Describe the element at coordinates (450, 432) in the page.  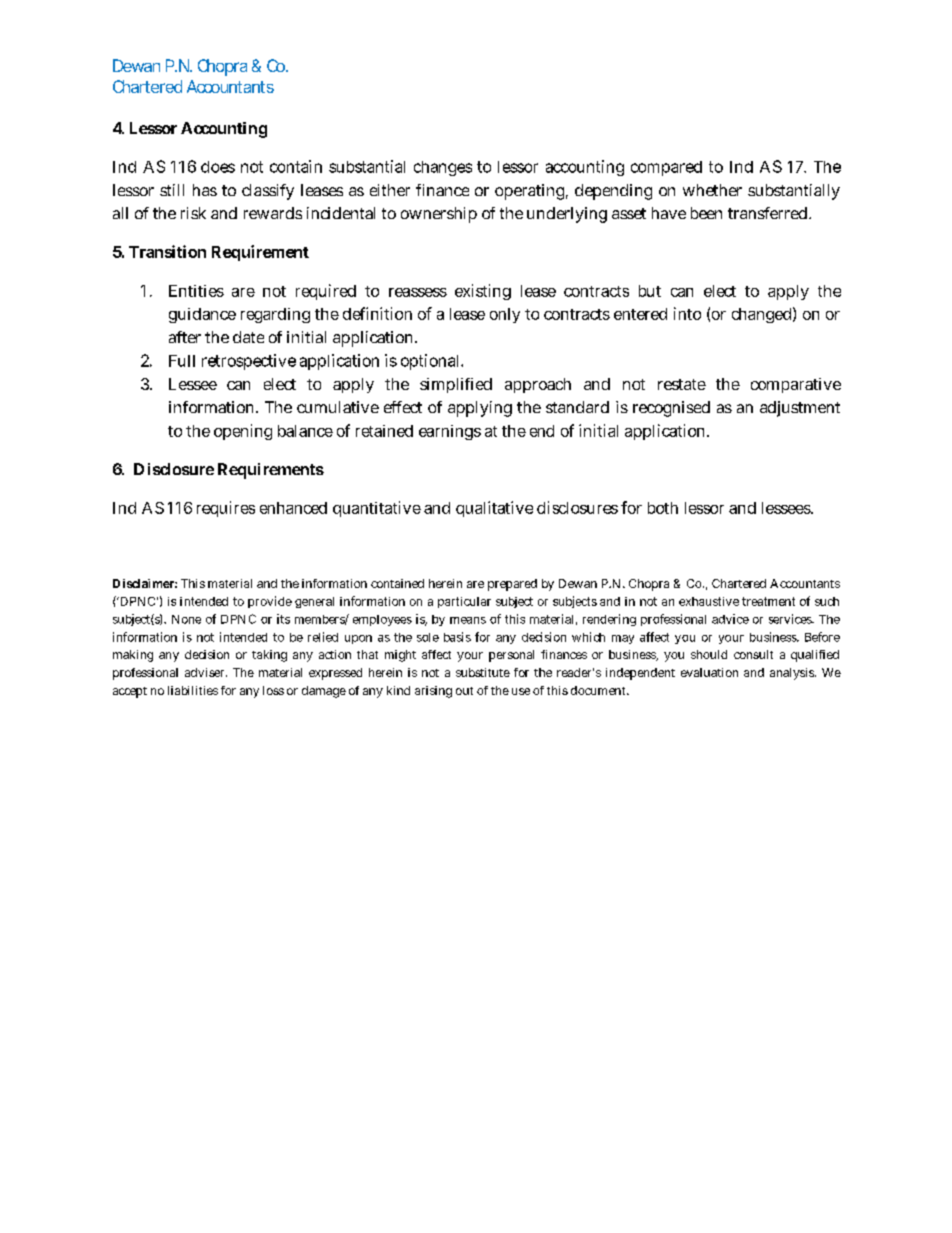
I see `earnings` at that location.
